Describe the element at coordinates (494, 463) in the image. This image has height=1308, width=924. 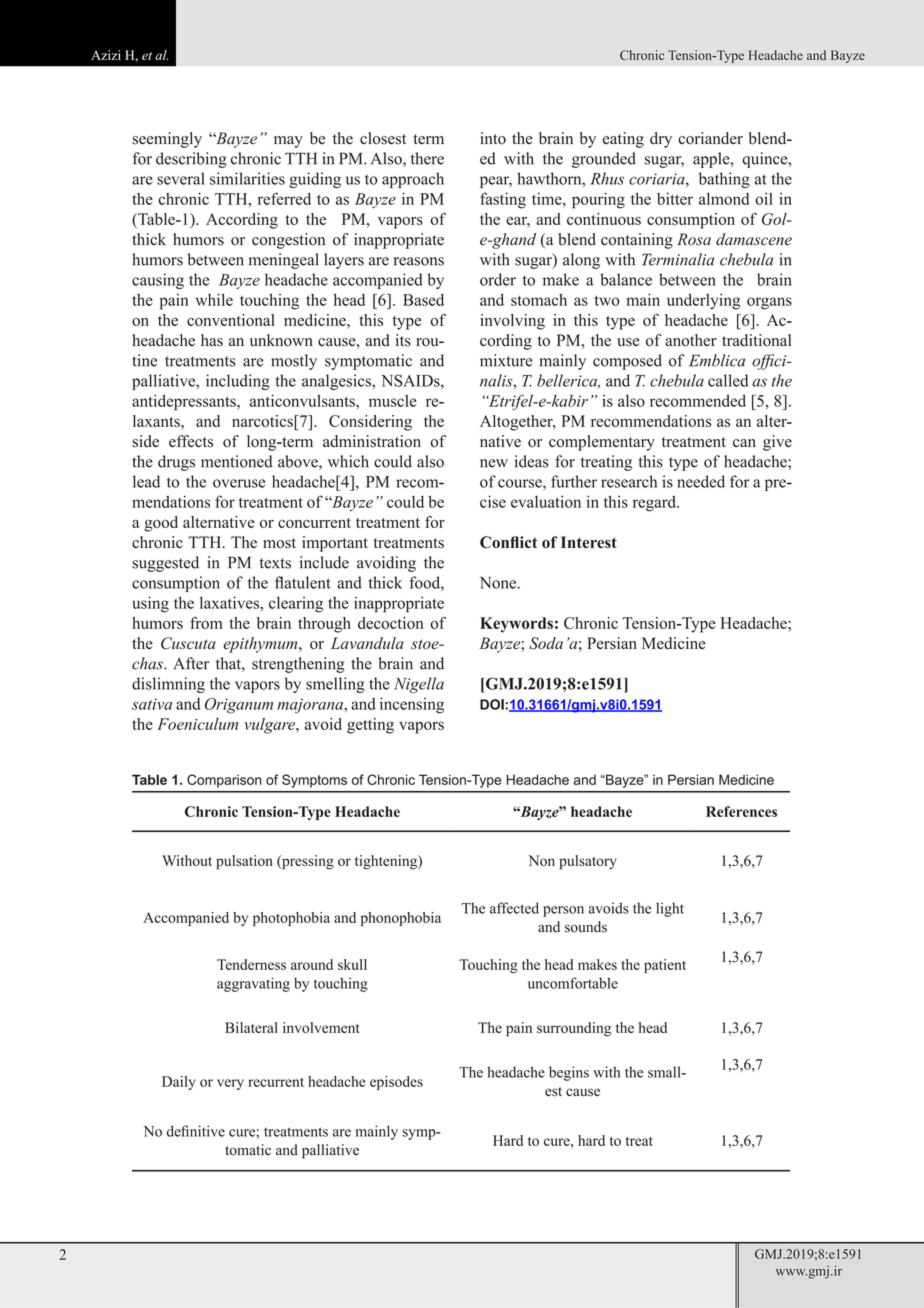
I see `new` at that location.
